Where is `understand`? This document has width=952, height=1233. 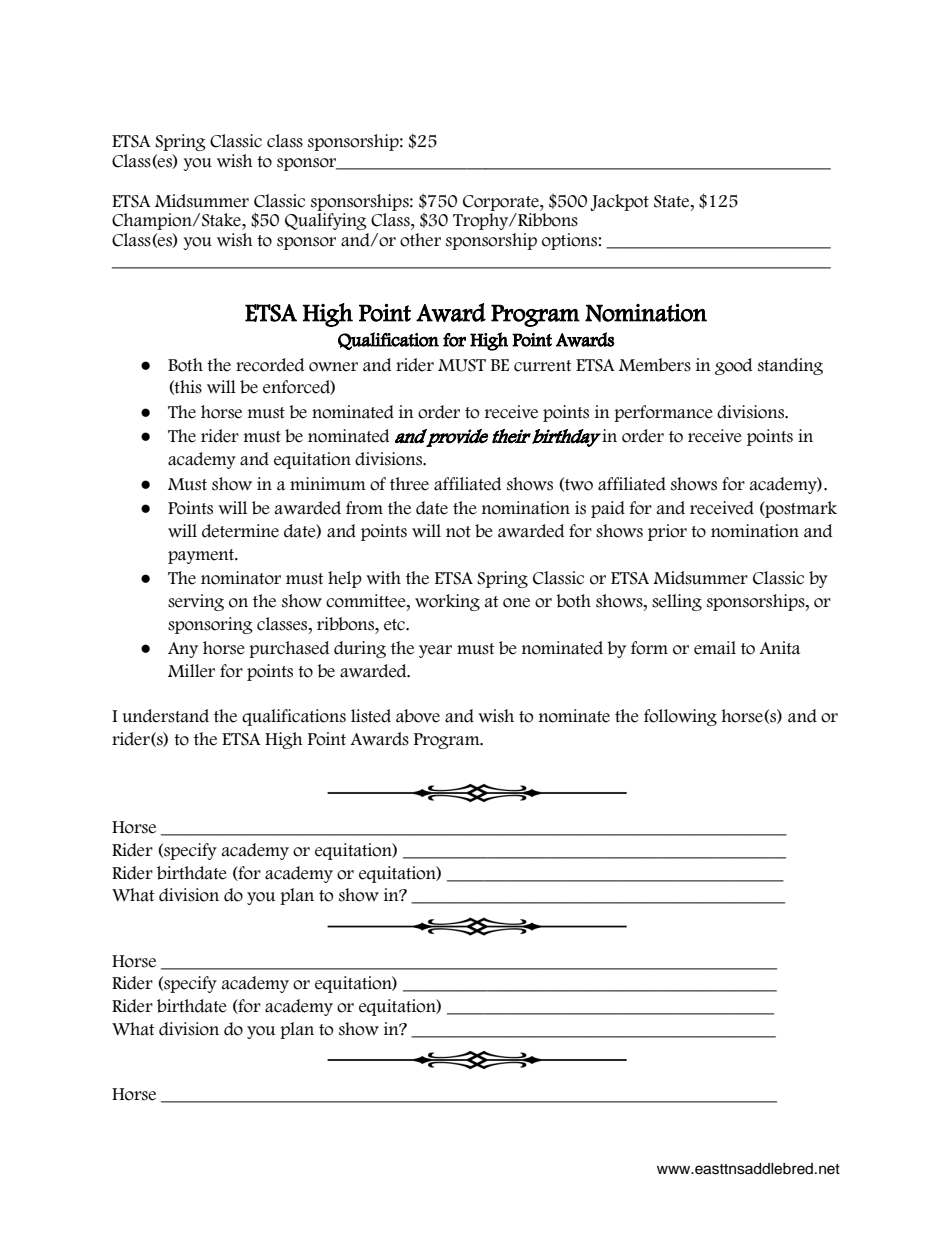 understand is located at coordinates (166, 716).
